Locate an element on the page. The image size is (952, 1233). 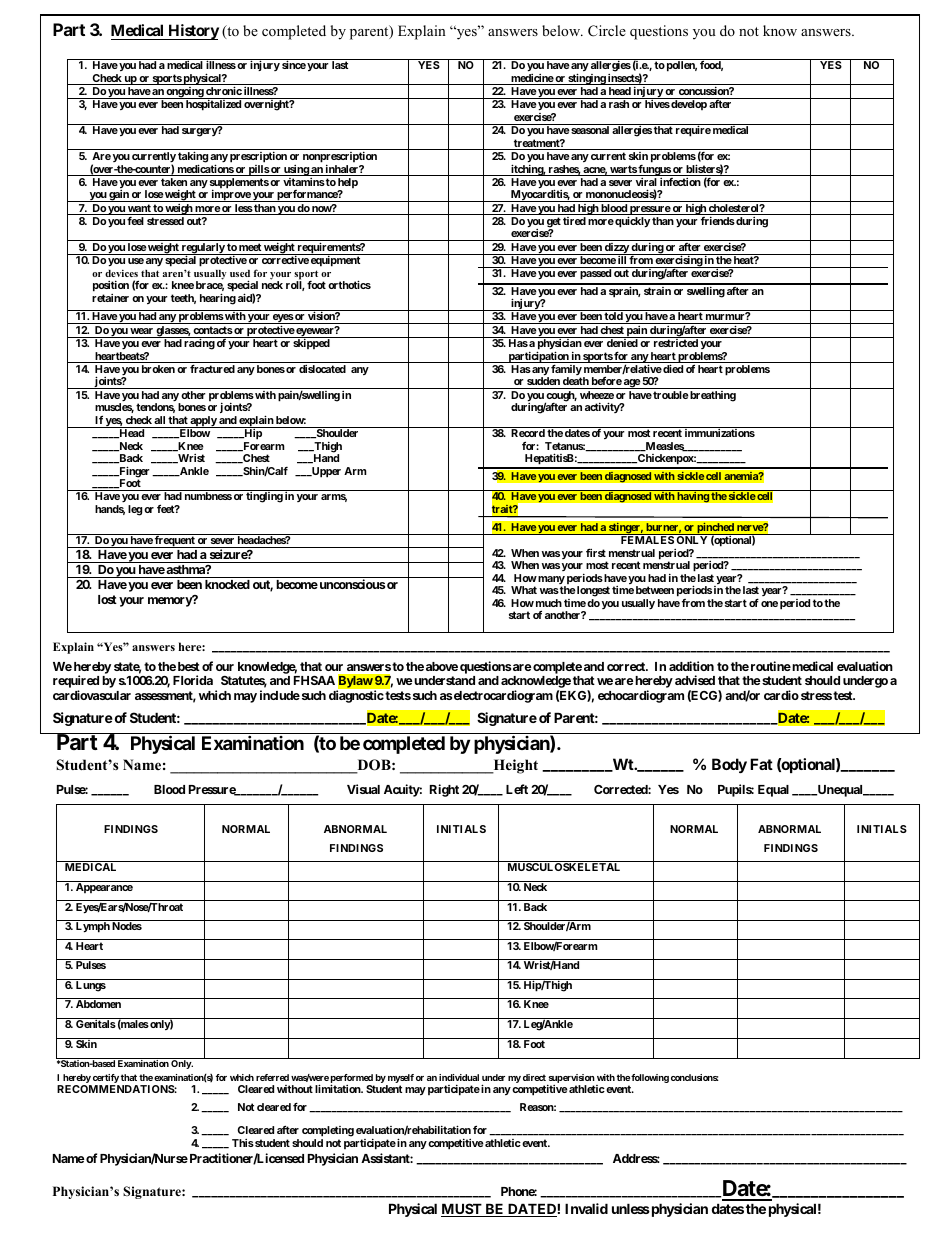
Invalid is located at coordinates (586, 1208).
